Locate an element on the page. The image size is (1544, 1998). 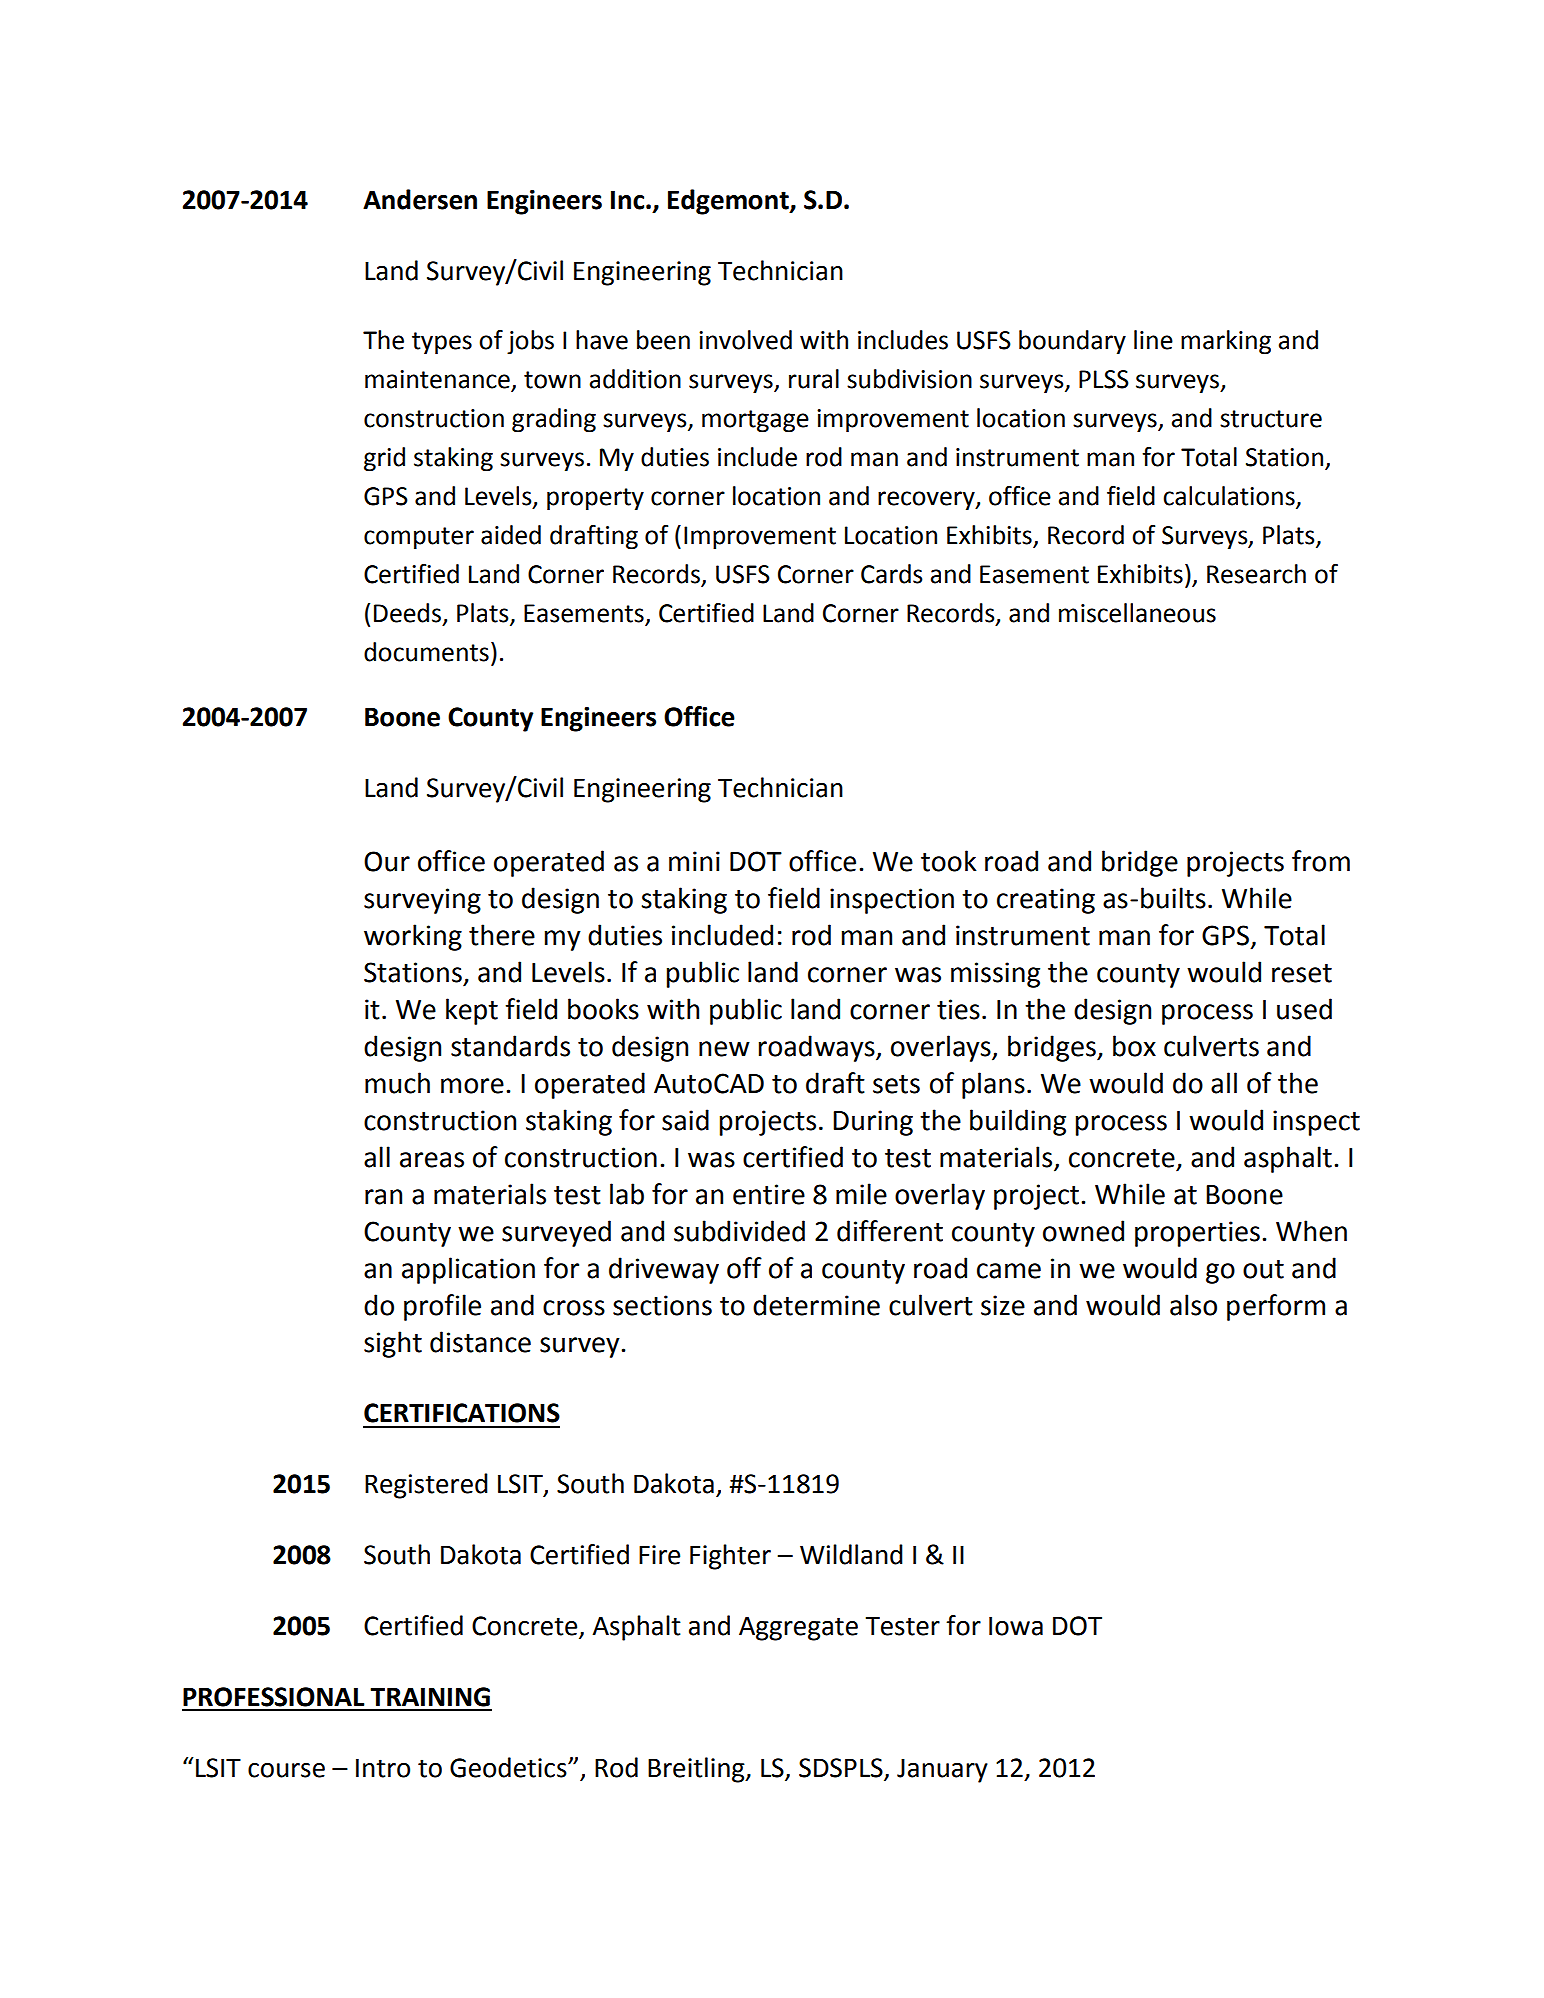
Iowa is located at coordinates (1016, 1626).
